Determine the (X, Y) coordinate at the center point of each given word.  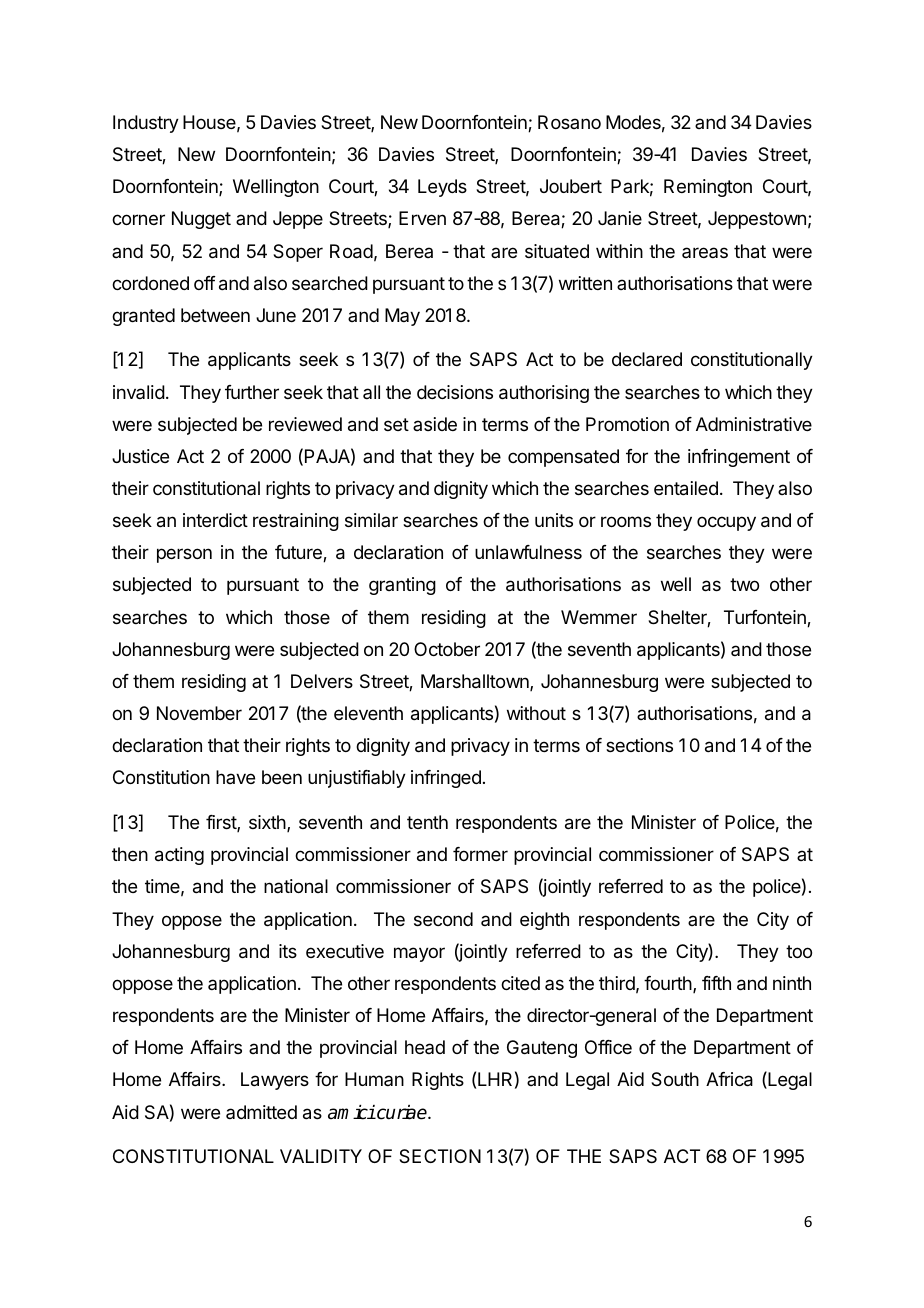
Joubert (571, 186)
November (199, 713)
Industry (146, 124)
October (447, 649)
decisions (455, 392)
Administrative (754, 424)
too (799, 951)
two (744, 584)
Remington (708, 188)
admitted (261, 1112)
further (252, 392)
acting (179, 856)
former (480, 854)
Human (374, 1079)
